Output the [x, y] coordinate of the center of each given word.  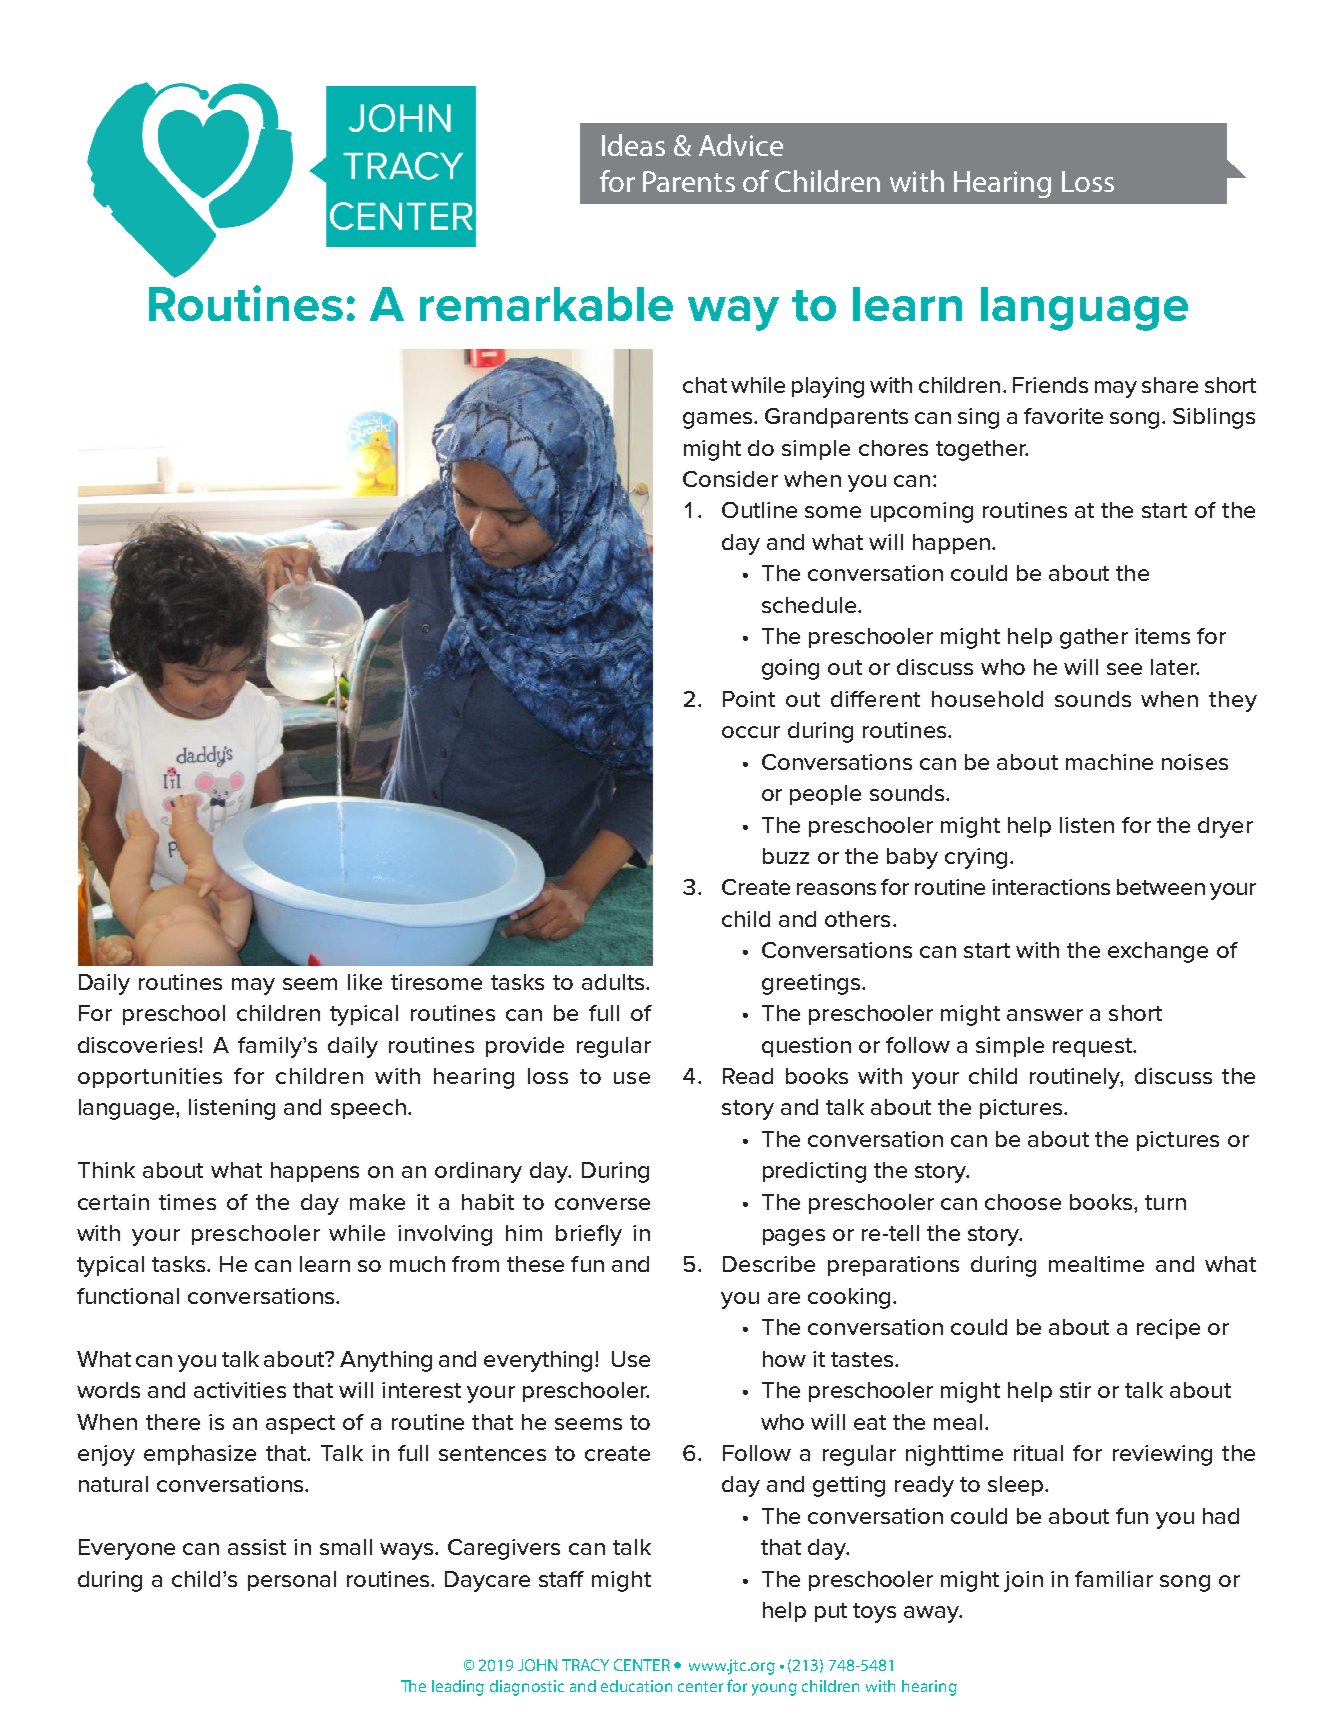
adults [614, 982]
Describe [769, 1264]
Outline [759, 510]
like [365, 982]
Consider [730, 479]
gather [1094, 638]
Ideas [633, 145]
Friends [1050, 385]
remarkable [546, 304]
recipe [1168, 1329]
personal [292, 1581]
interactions [1051, 887]
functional [128, 1296]
